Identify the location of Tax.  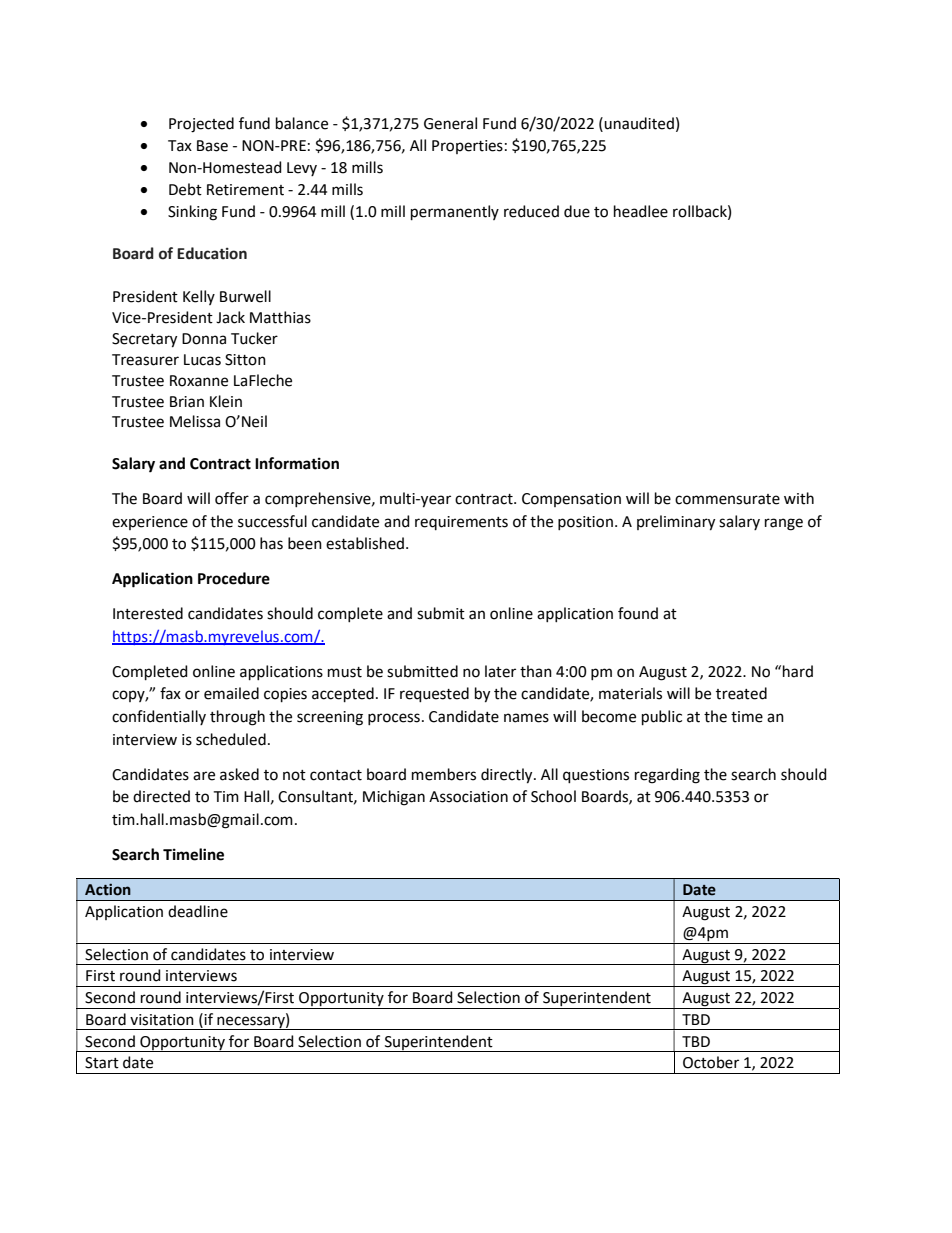
(180, 146).
